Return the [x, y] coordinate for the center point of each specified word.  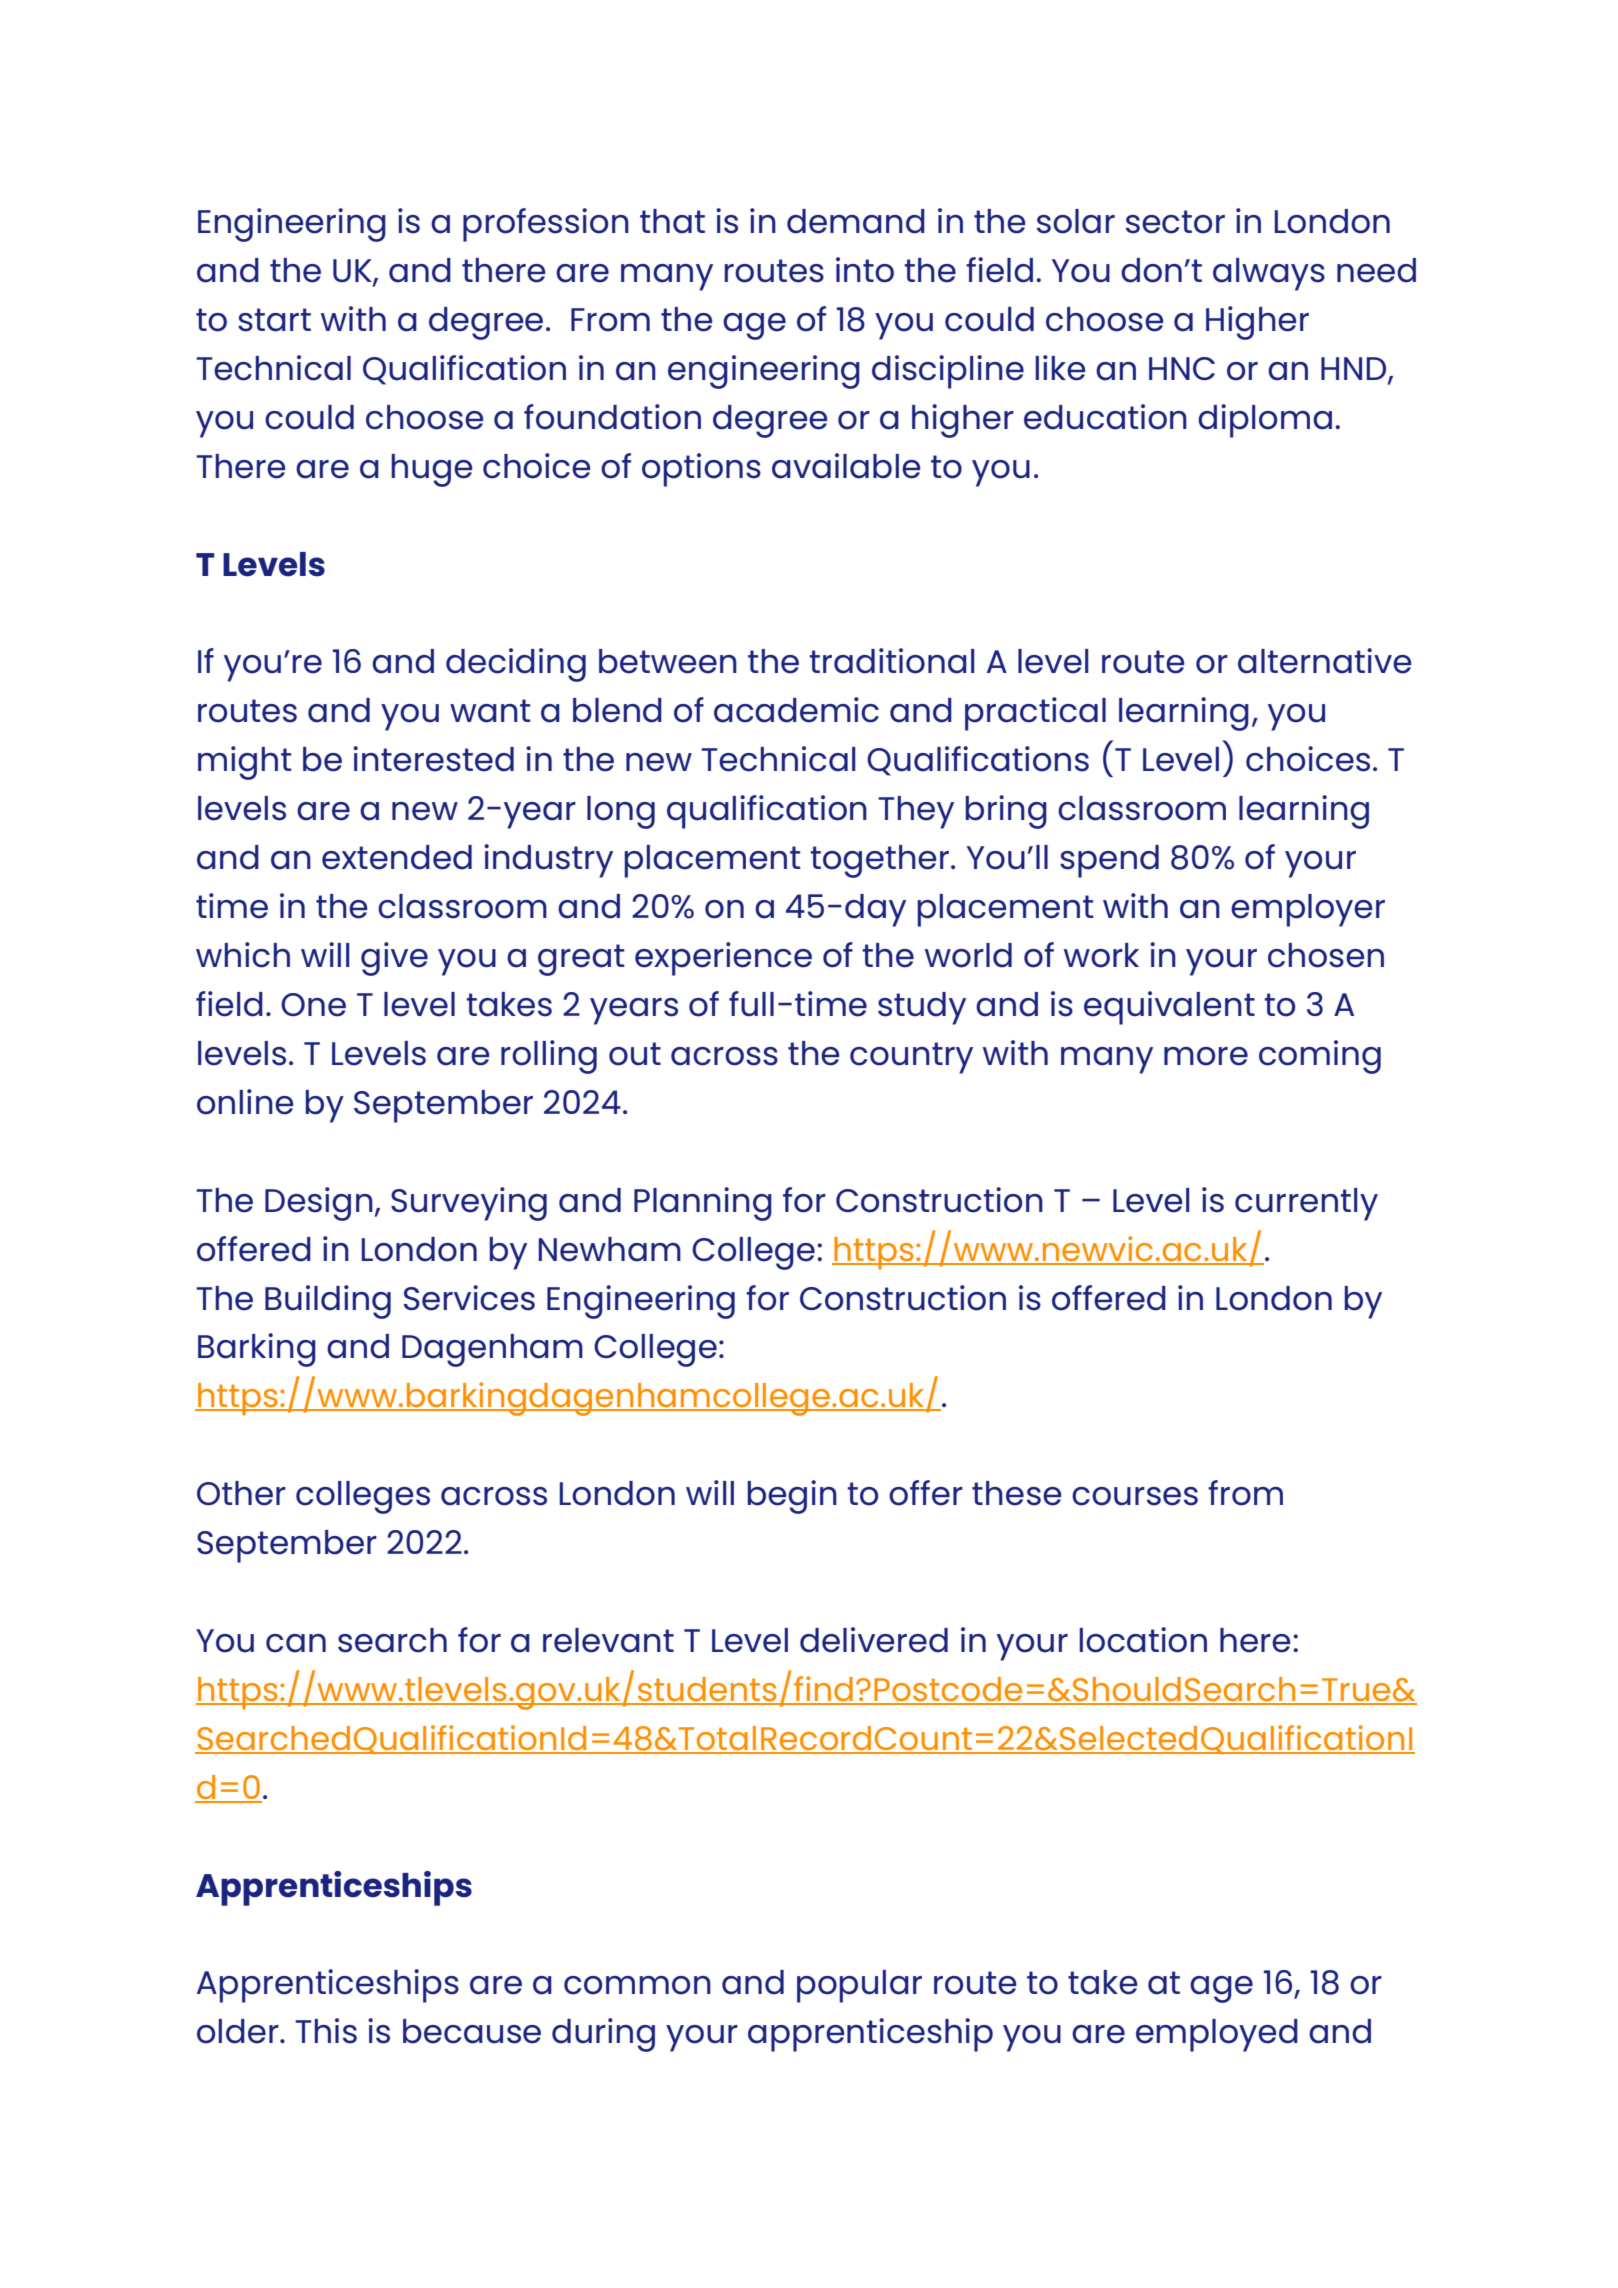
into [865, 270]
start [274, 320]
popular [859, 1986]
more [1206, 1056]
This [326, 2031]
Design [319, 1204]
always [1269, 274]
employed [1217, 2035]
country [911, 1058]
